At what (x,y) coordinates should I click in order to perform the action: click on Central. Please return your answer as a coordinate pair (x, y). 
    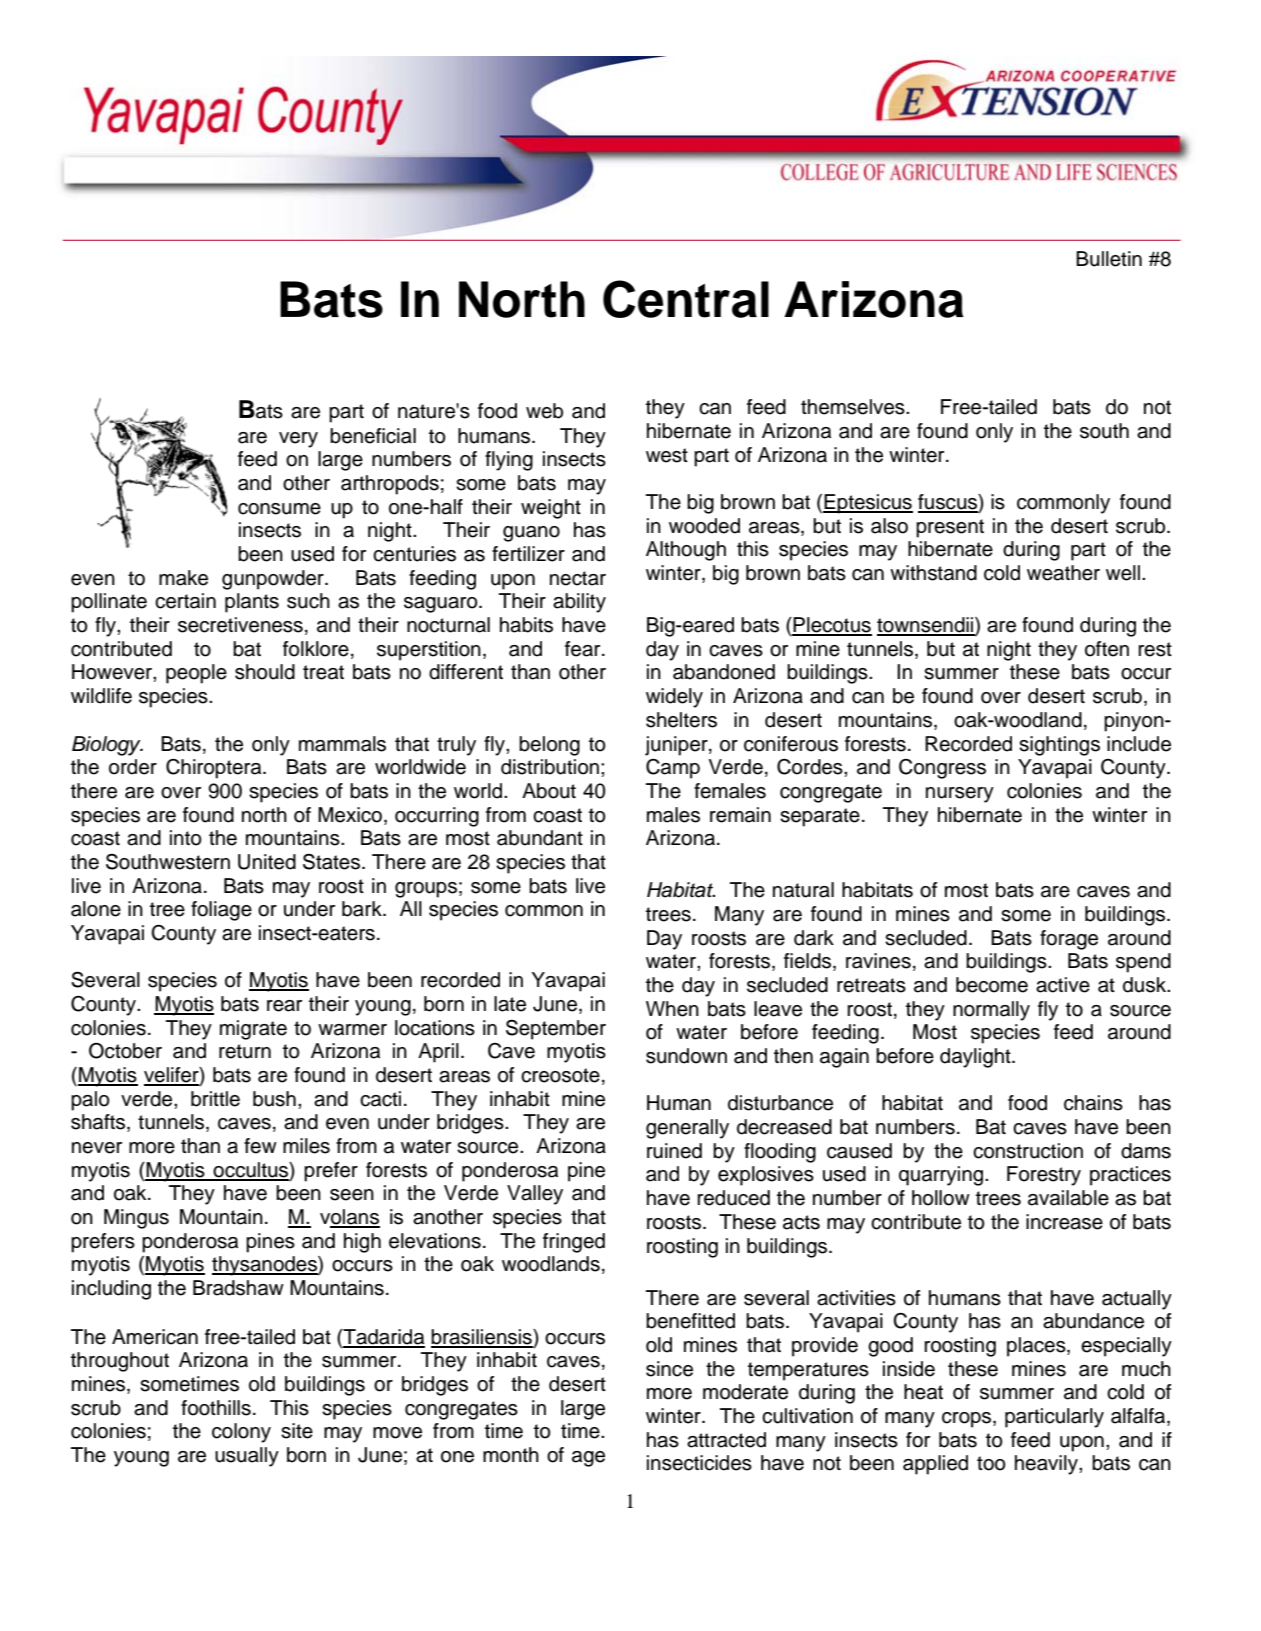
    Looking at the image, I should click on (686, 299).
